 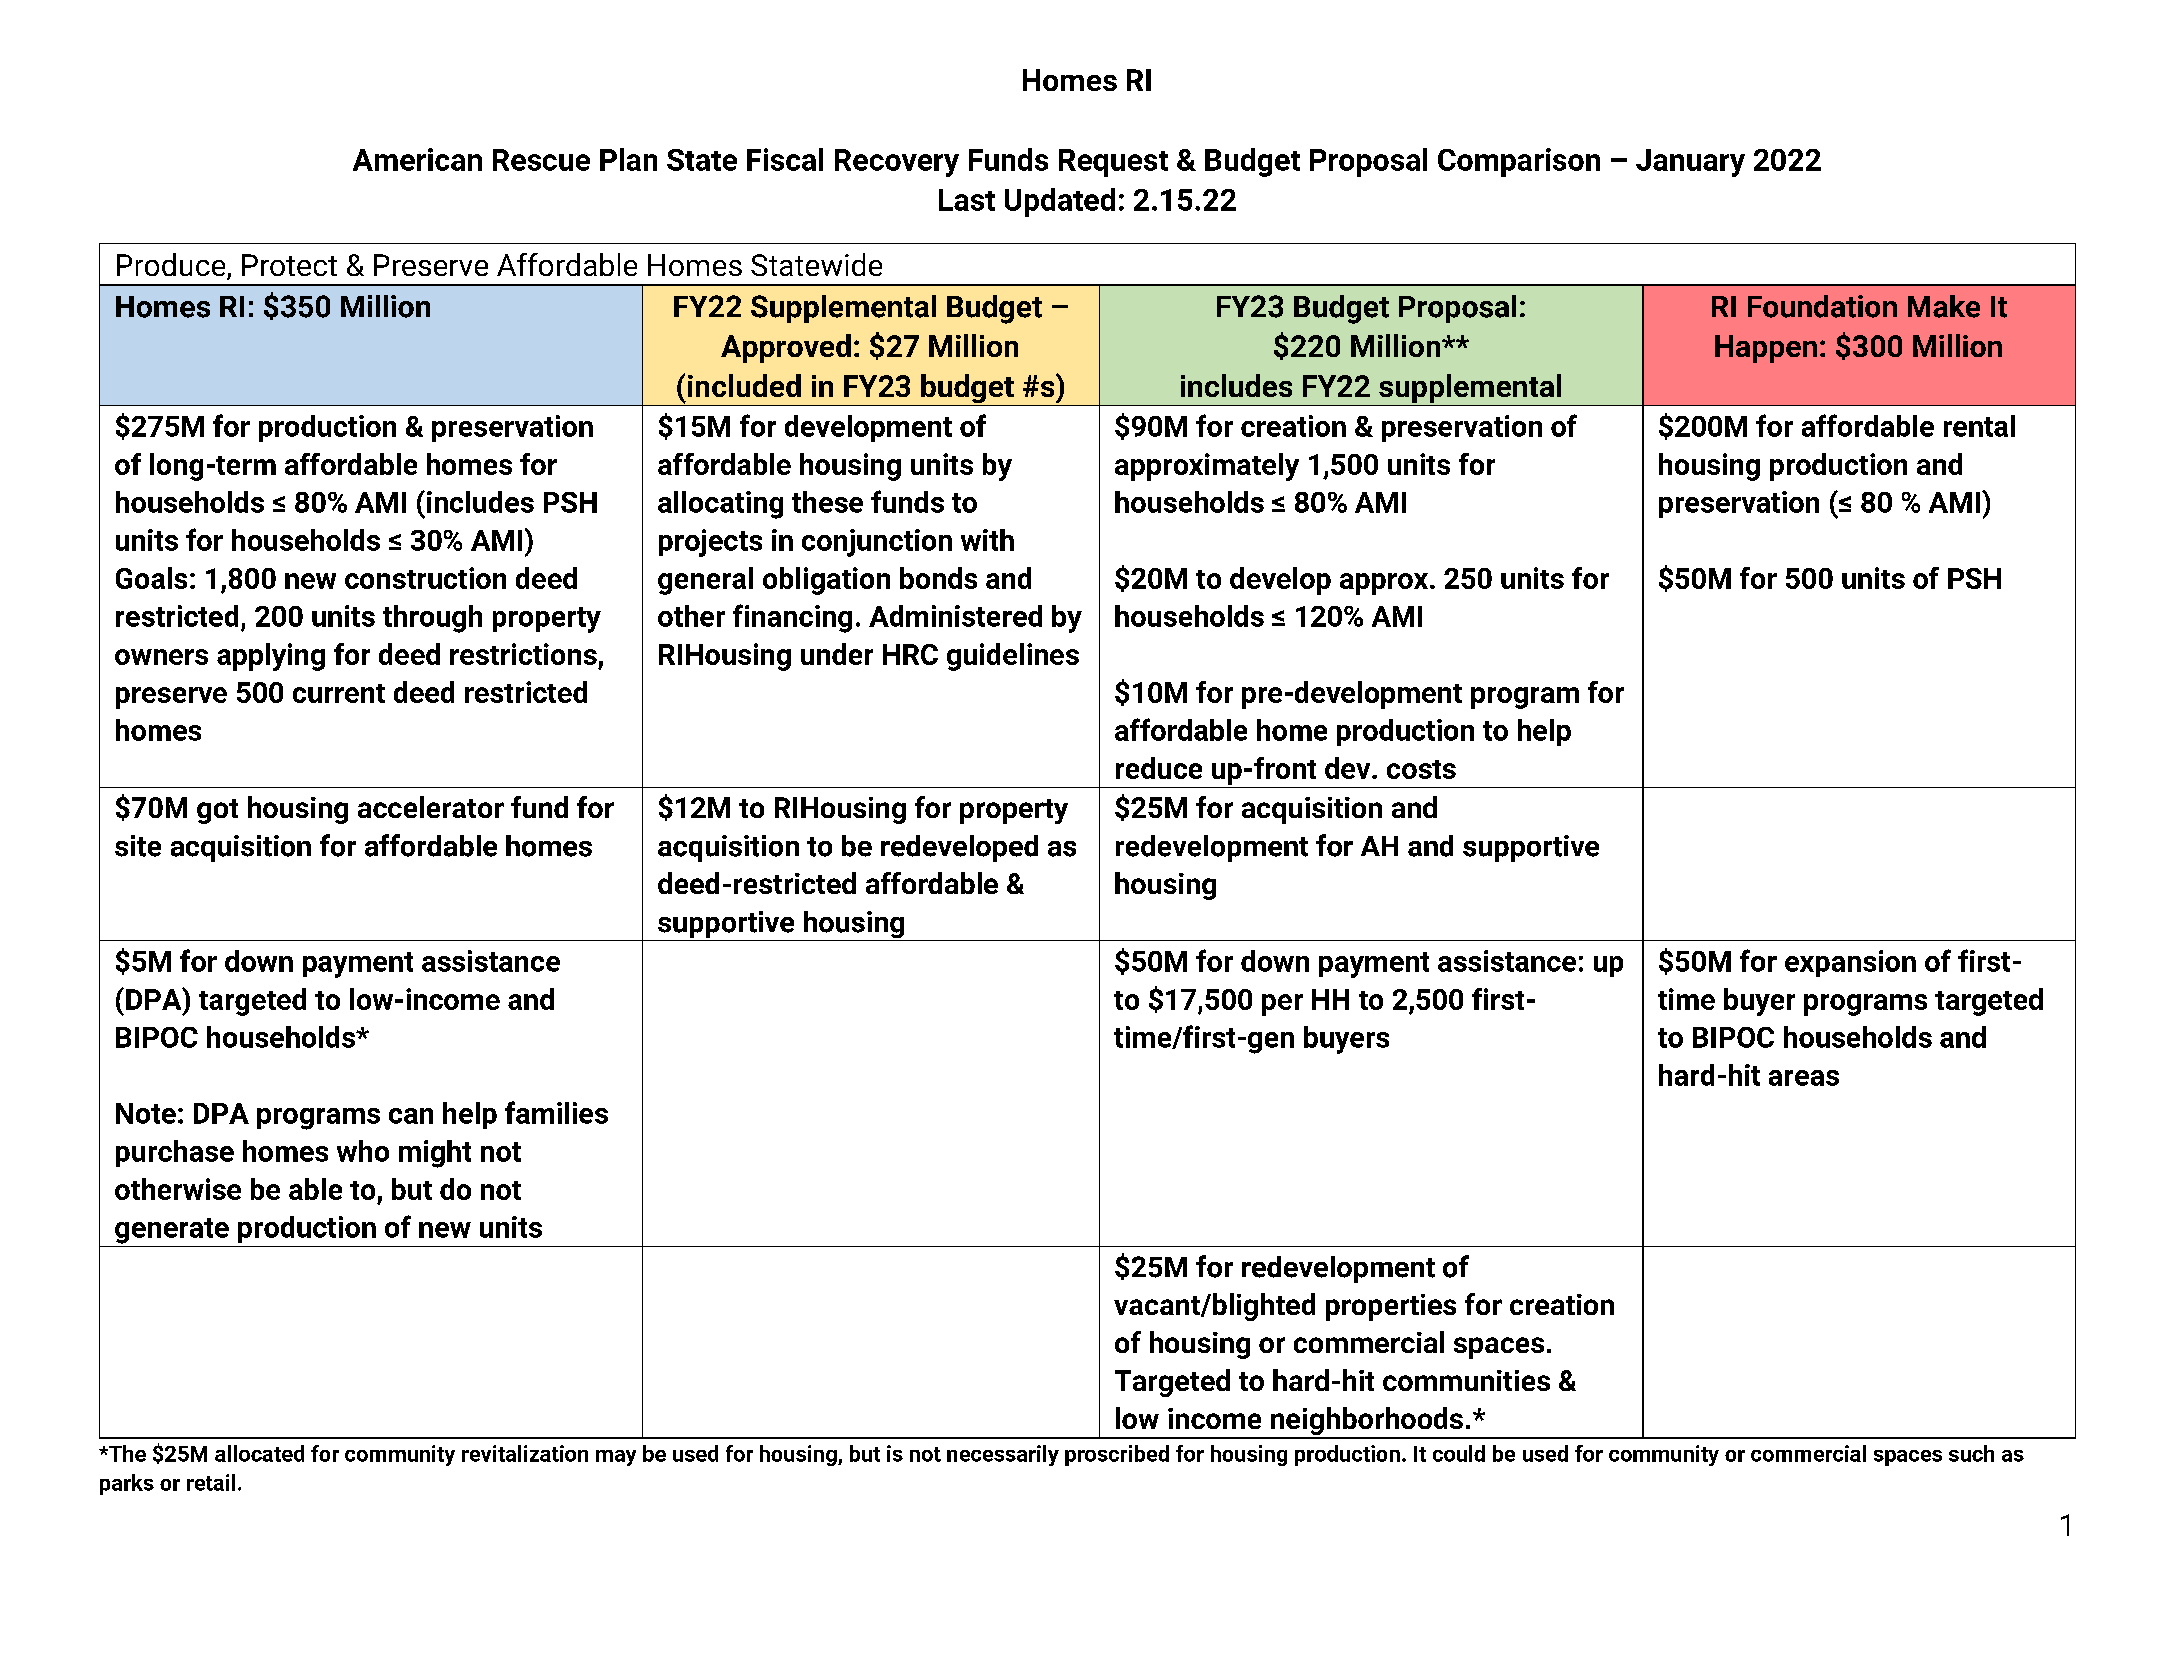 I want to click on necessarily, so click(x=1003, y=1455).
